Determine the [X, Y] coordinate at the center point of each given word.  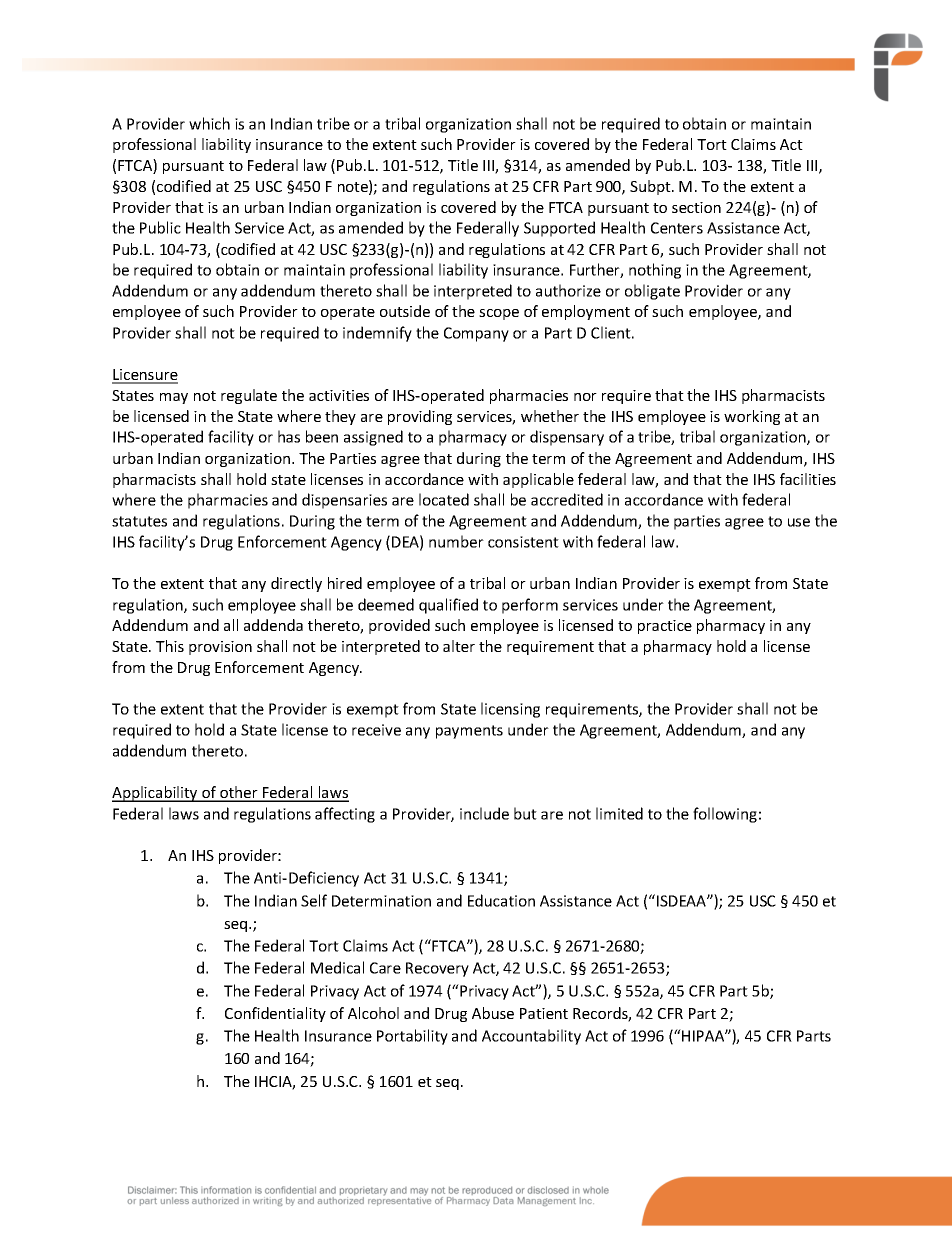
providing [420, 417]
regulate [249, 396]
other [239, 793]
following [725, 815]
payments [469, 732]
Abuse [493, 1013]
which [209, 123]
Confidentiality [275, 1014]
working [752, 417]
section [696, 207]
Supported [559, 229]
